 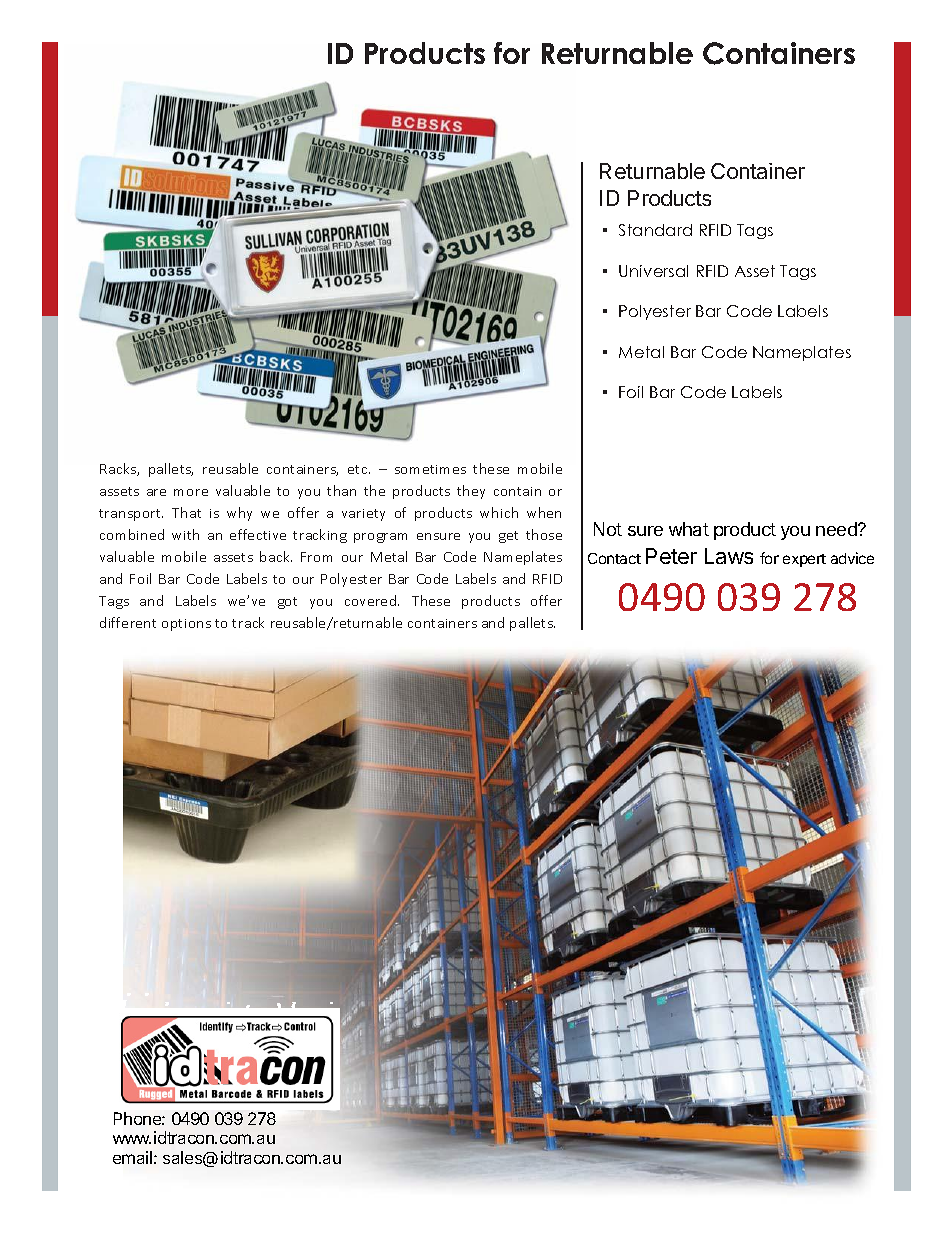 What do you see at coordinates (430, 469) in the image?
I see `sometimes` at bounding box center [430, 469].
